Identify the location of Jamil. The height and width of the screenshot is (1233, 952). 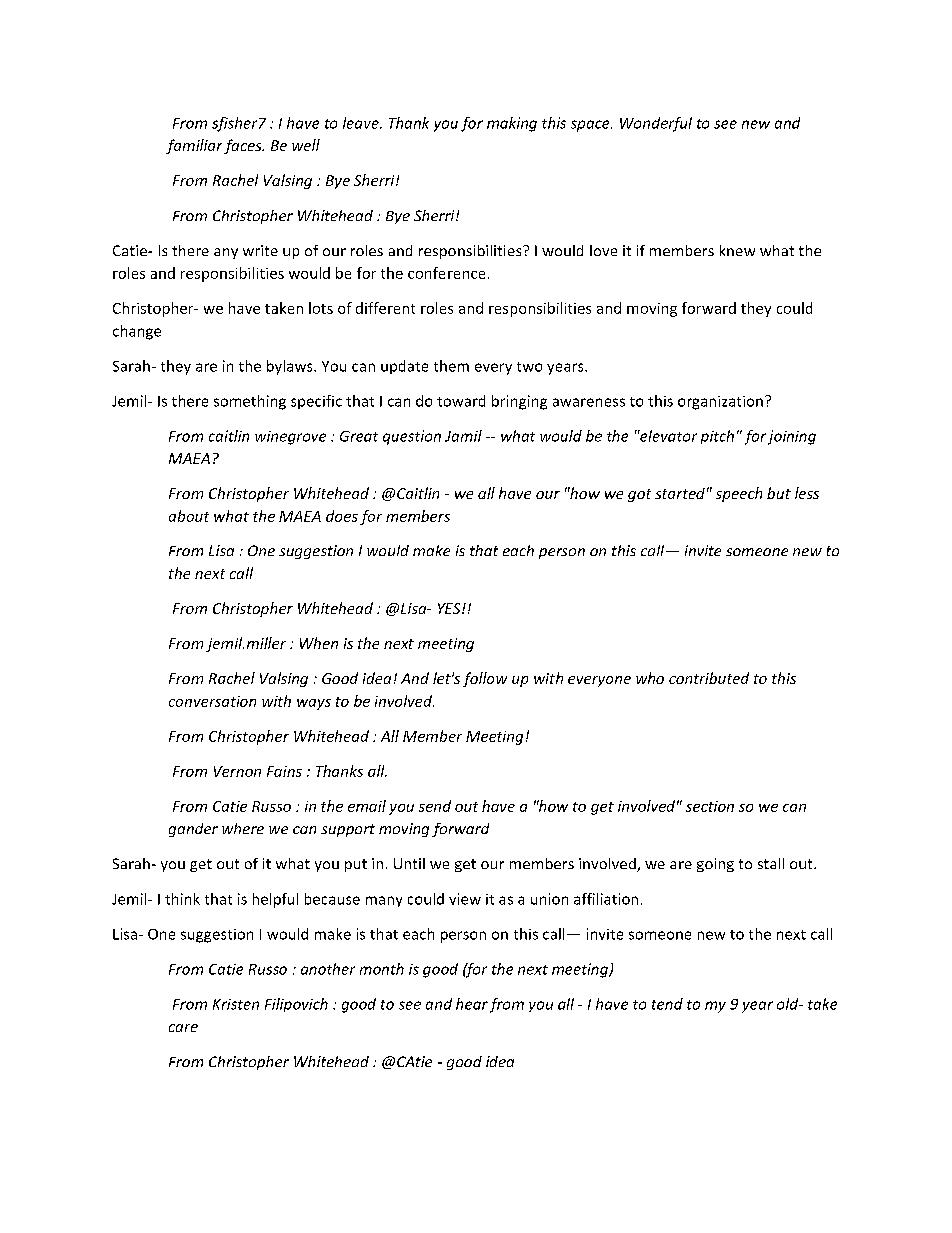
(463, 436).
